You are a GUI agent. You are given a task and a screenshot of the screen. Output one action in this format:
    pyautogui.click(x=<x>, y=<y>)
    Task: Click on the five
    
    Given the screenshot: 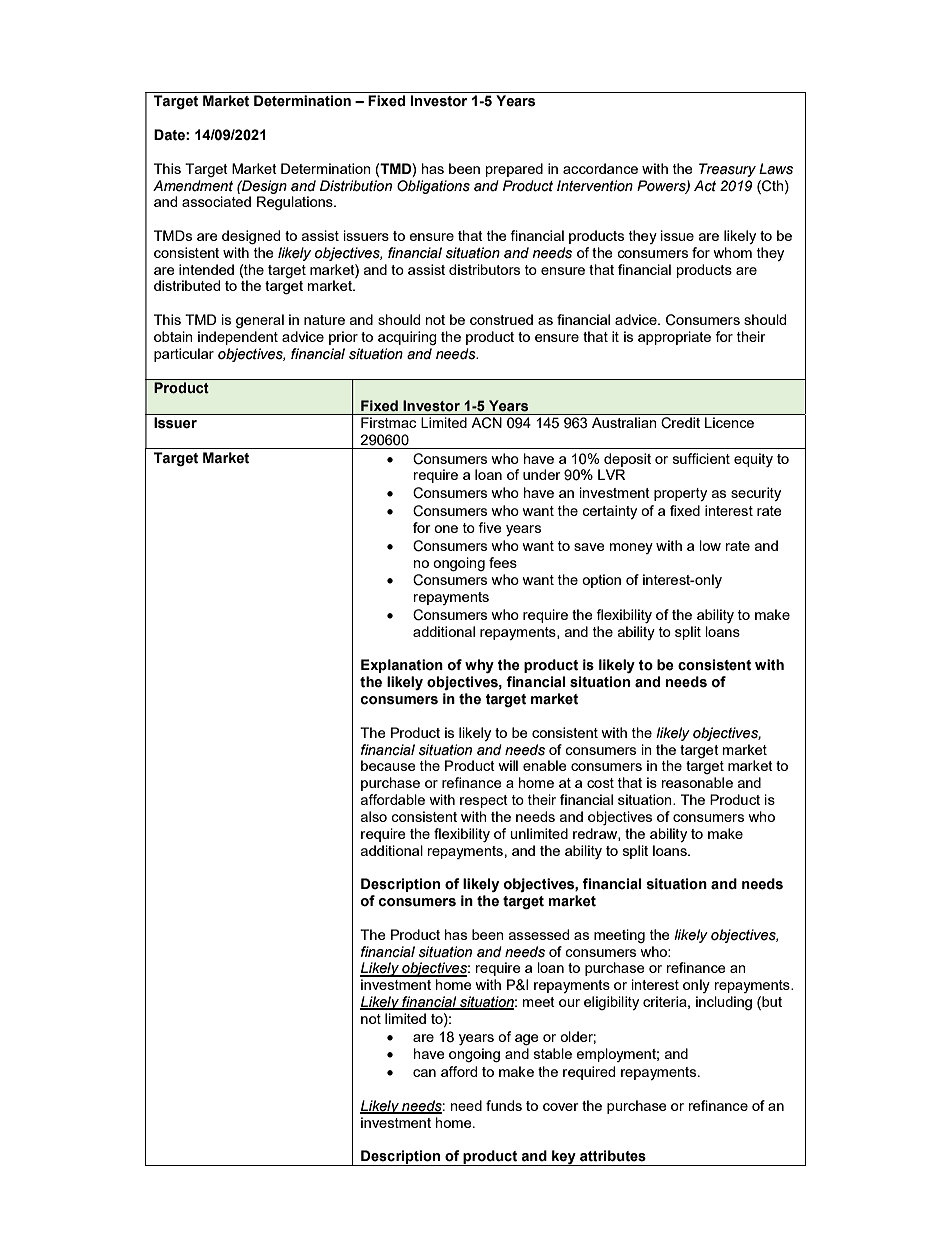 What is the action you would take?
    pyautogui.click(x=490, y=527)
